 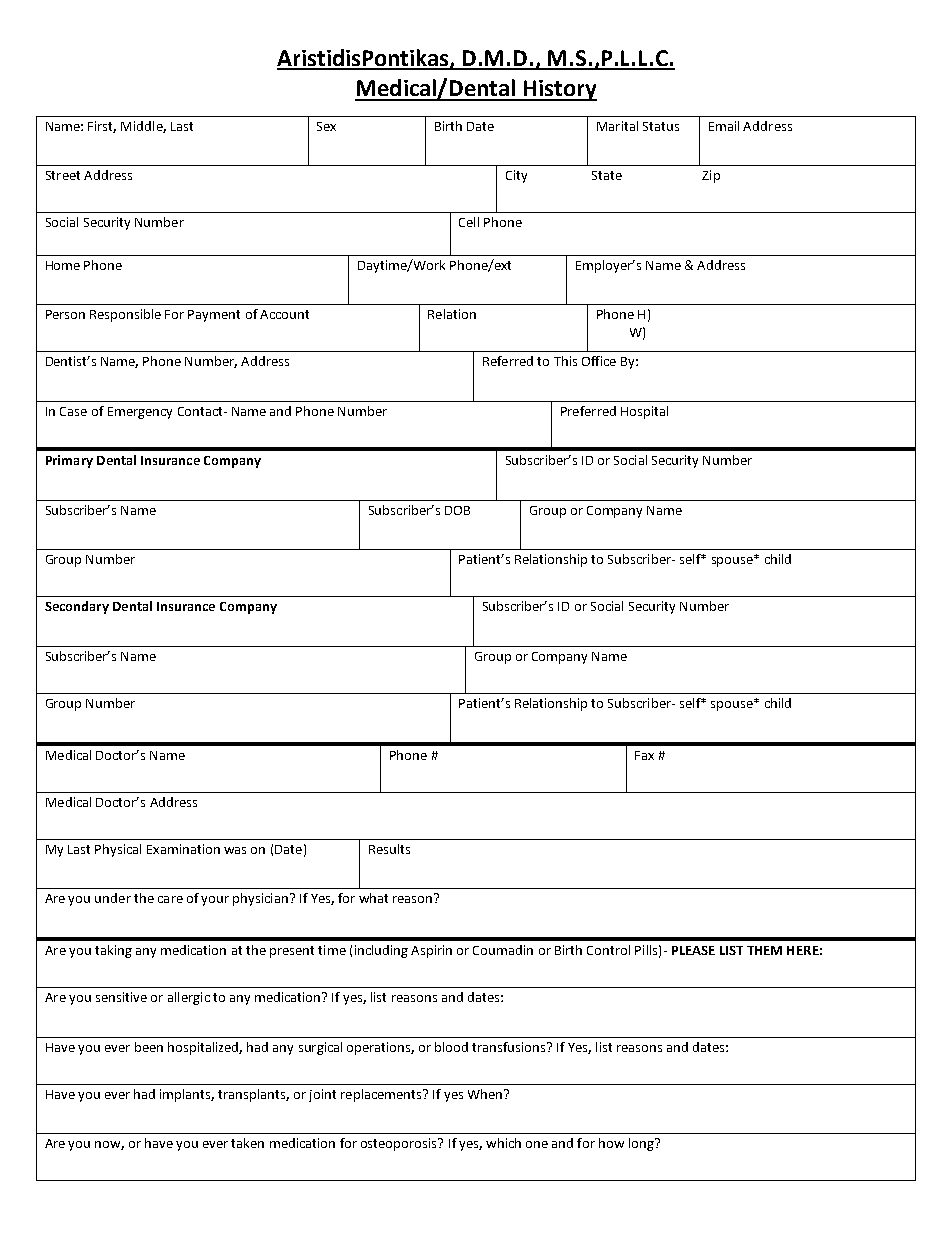 I want to click on Emergency, so click(x=140, y=413).
